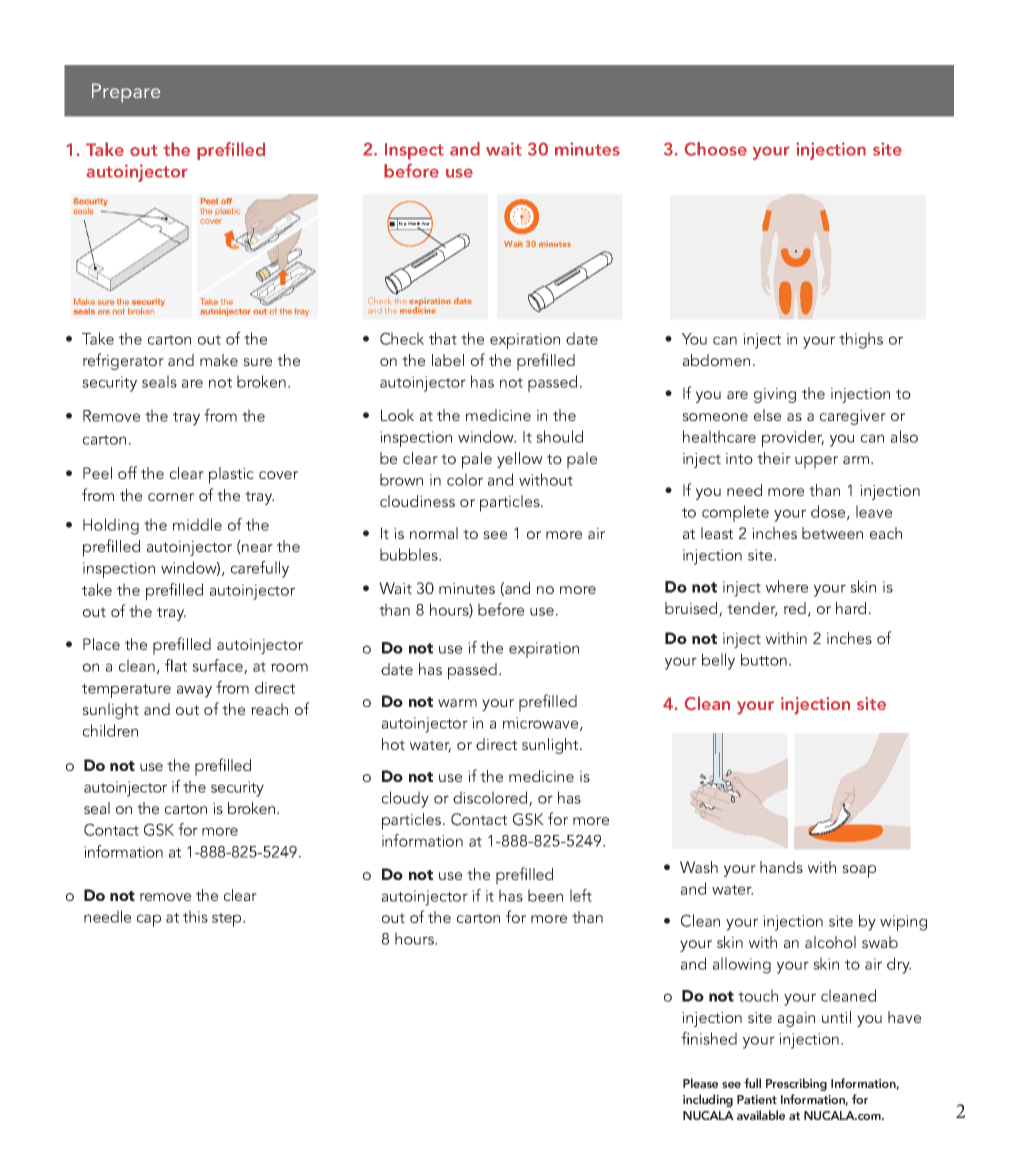 Image resolution: width=1036 pixels, height=1166 pixels. I want to click on where, so click(787, 586).
